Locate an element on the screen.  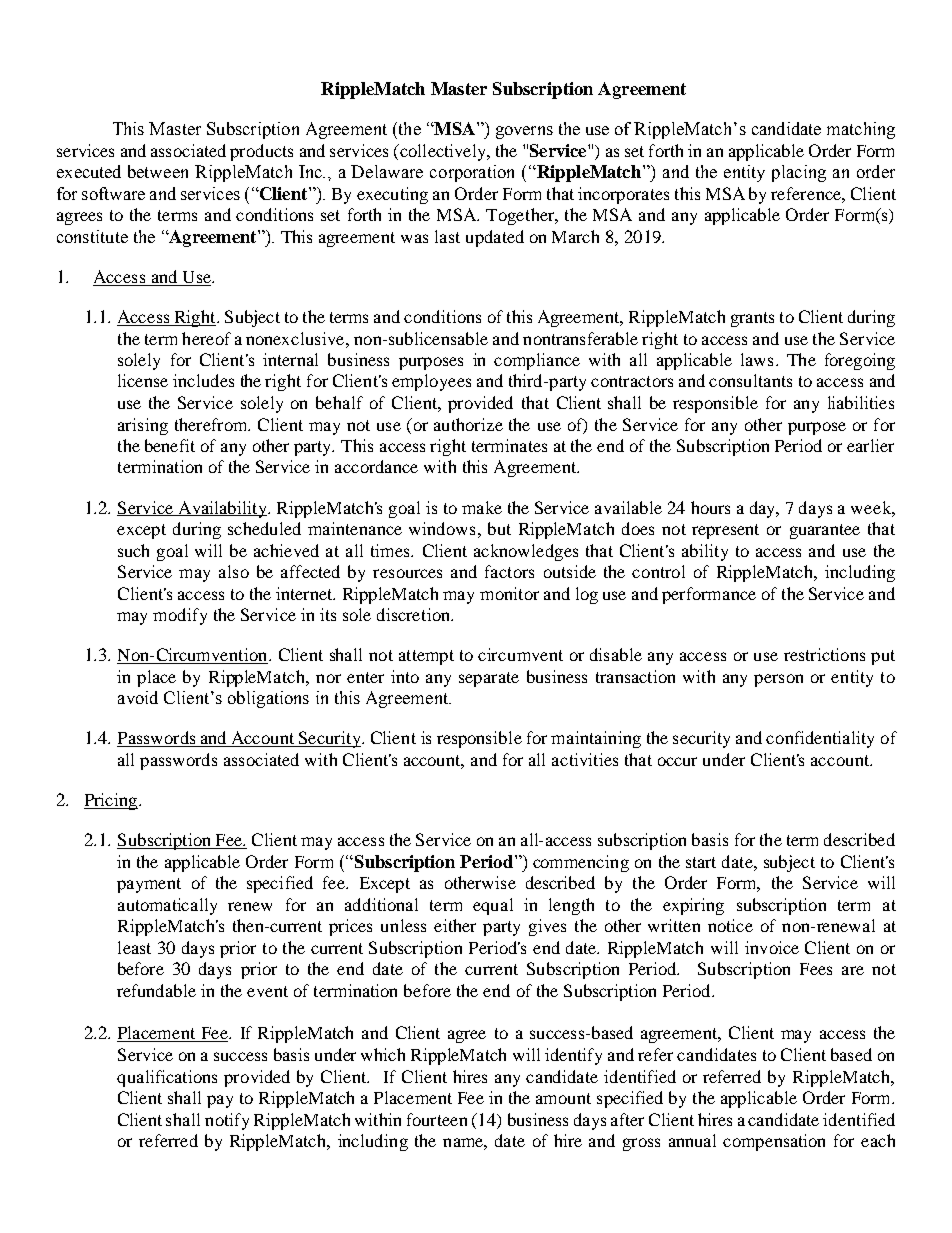
make is located at coordinates (482, 507).
